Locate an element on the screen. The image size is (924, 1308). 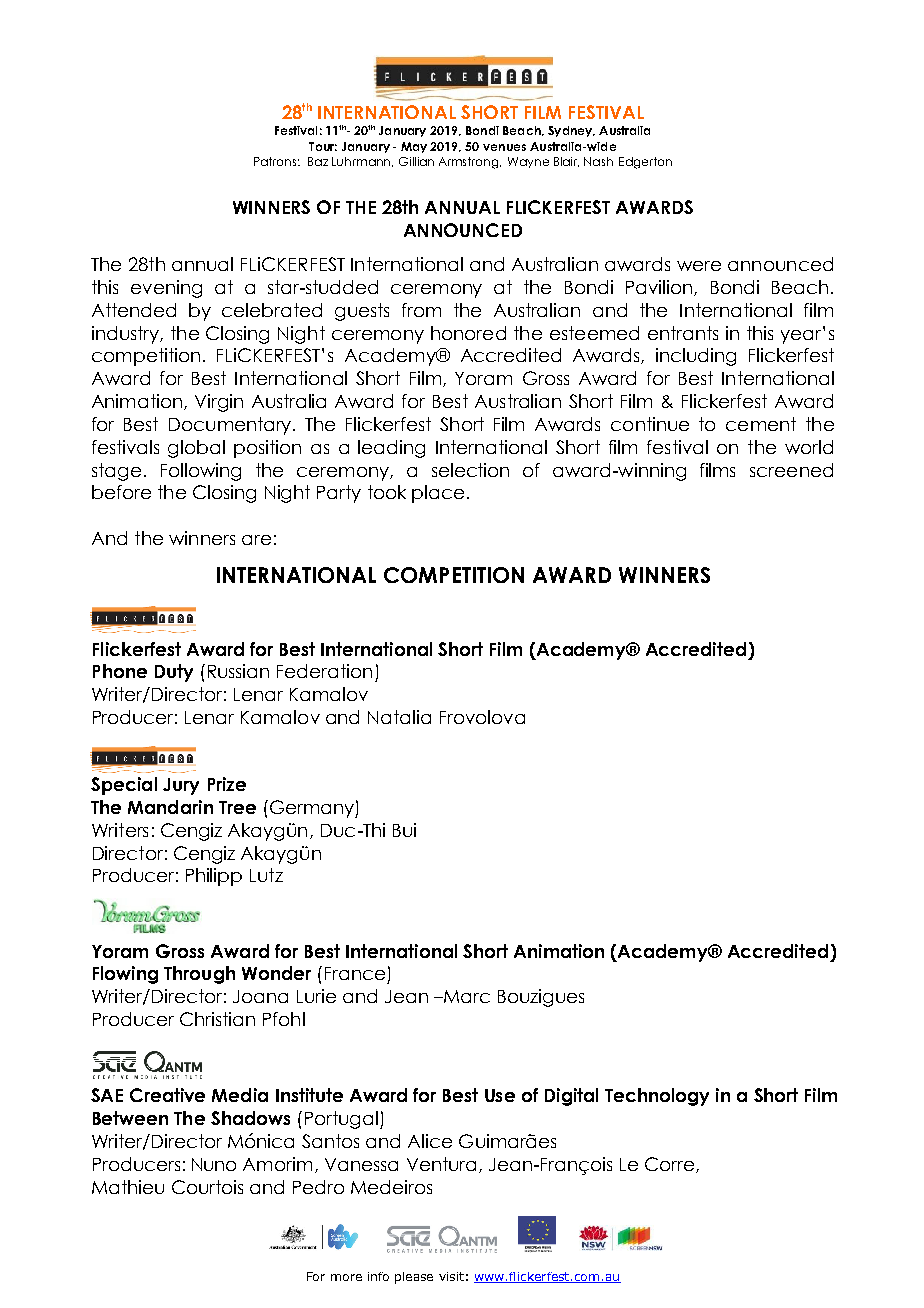
Marc is located at coordinates (466, 996).
